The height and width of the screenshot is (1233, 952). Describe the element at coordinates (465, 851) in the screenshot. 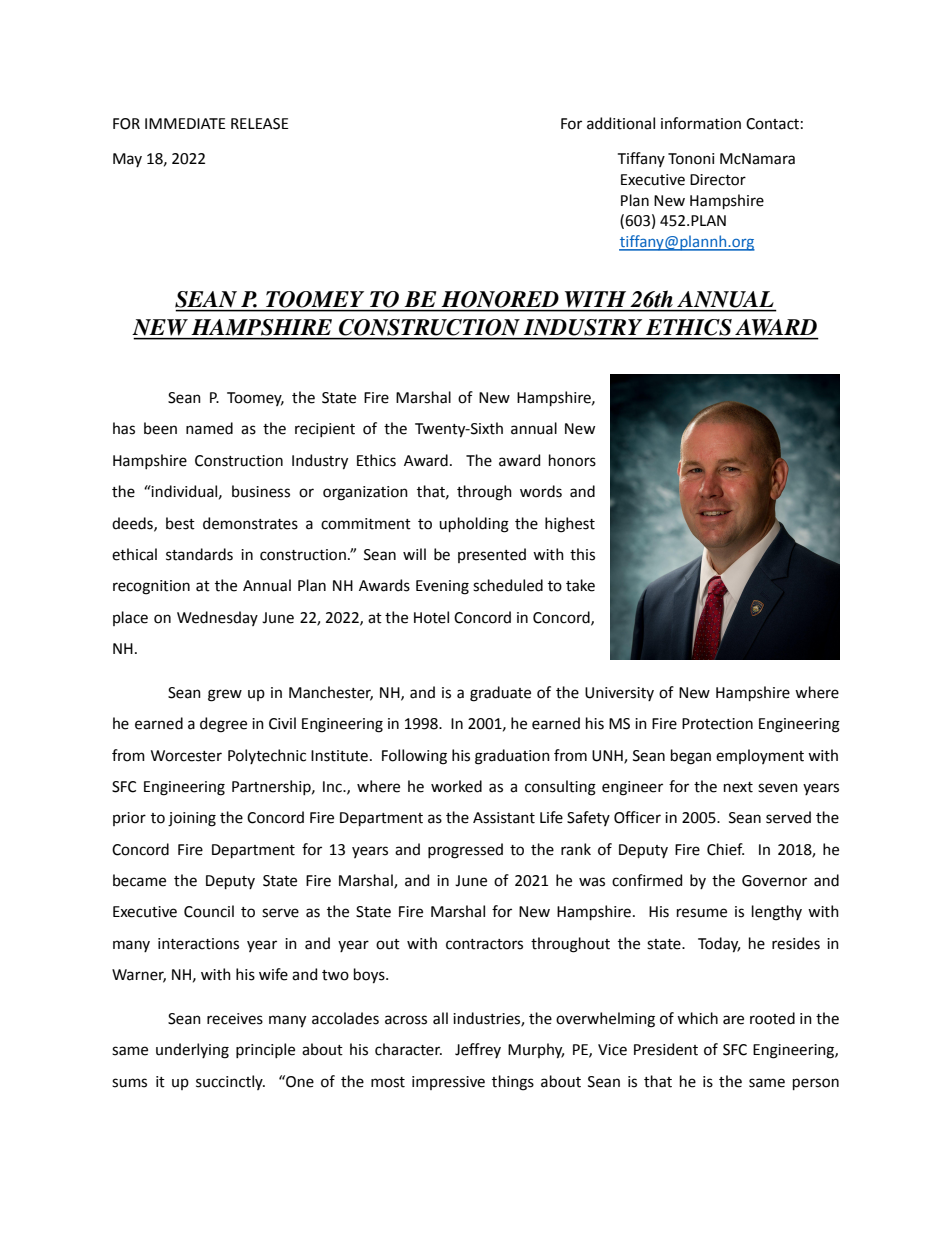

I see `progressed` at that location.
